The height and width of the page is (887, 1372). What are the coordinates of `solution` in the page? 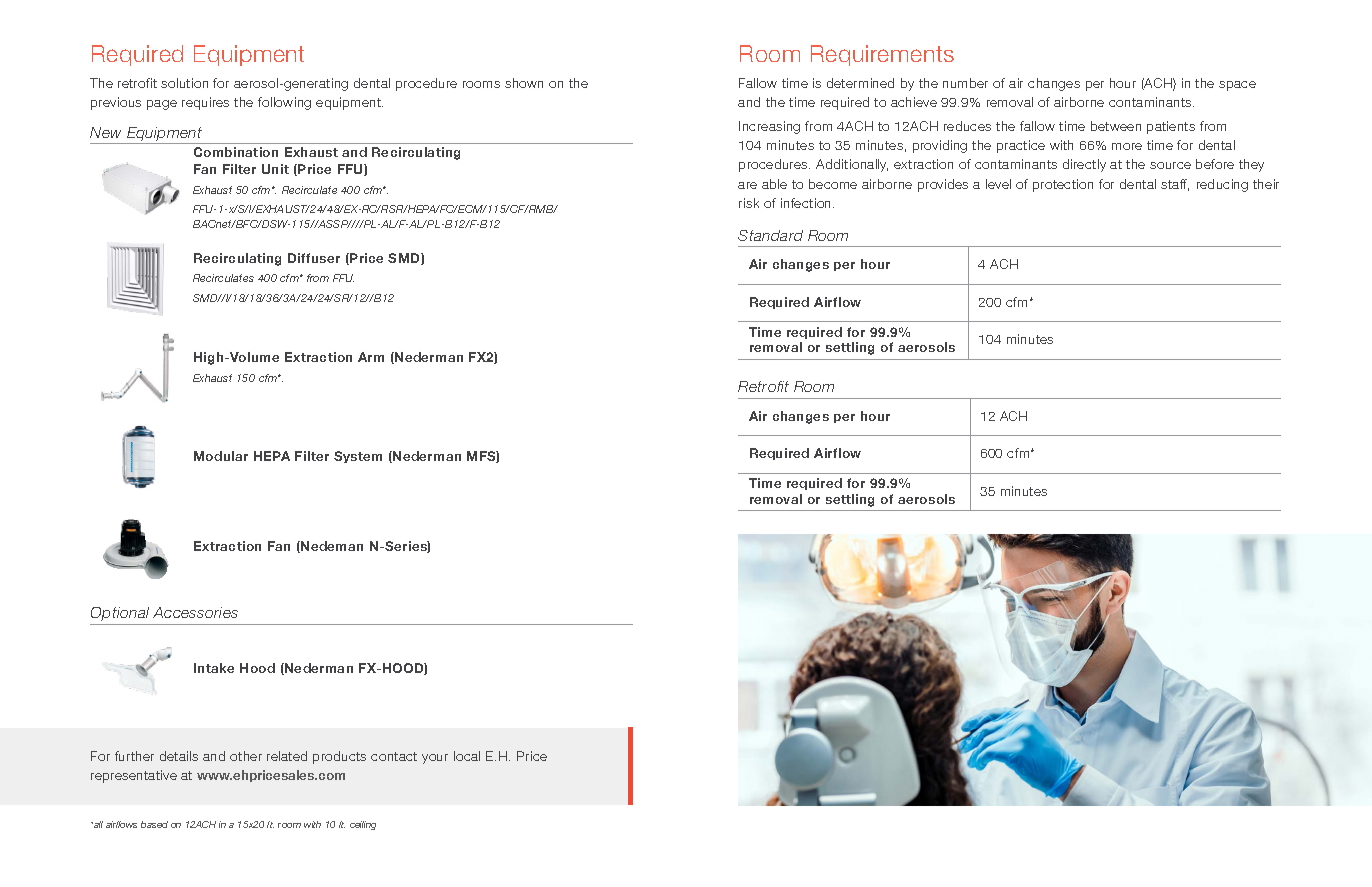 It's located at (184, 83).
